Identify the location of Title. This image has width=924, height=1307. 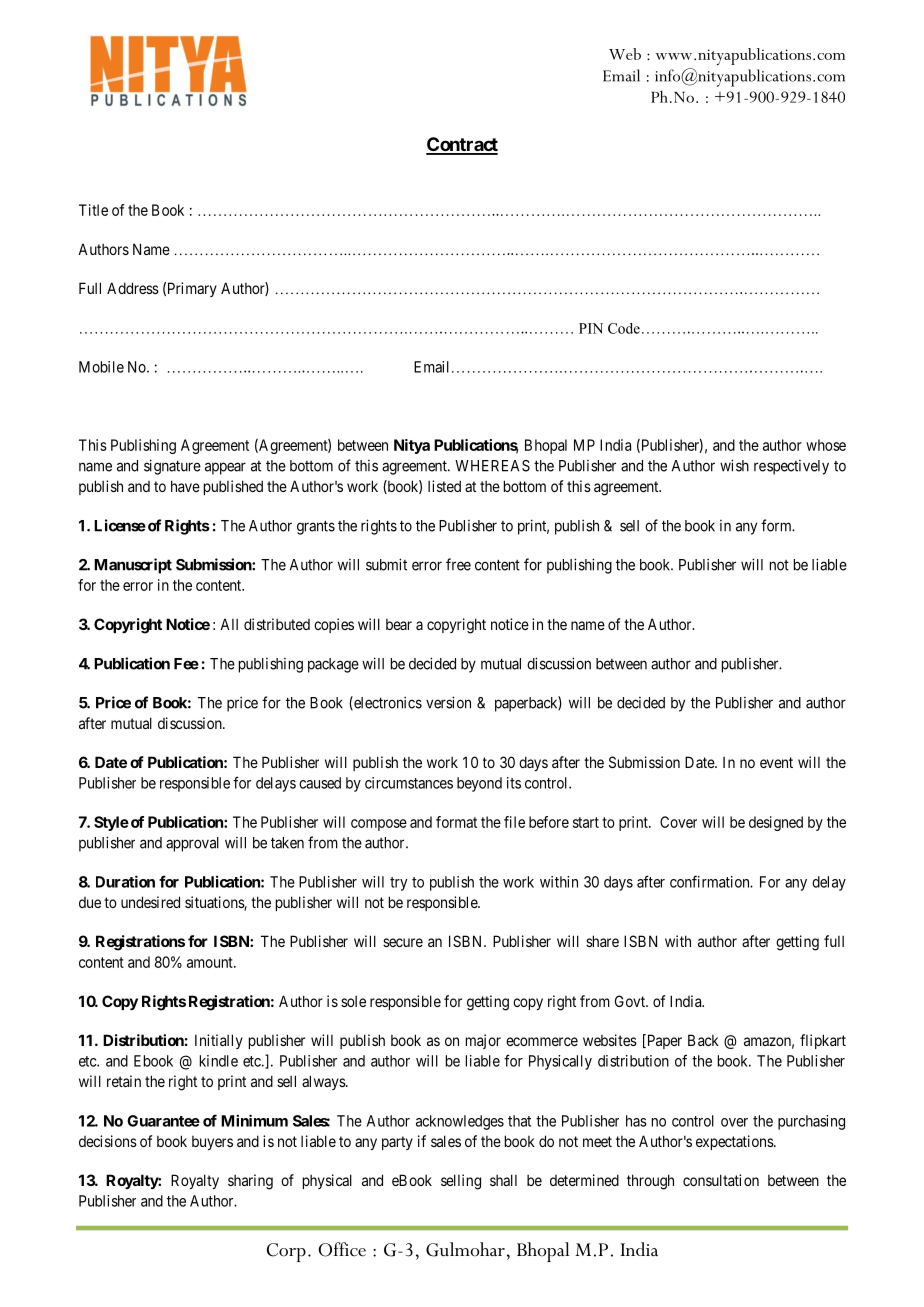
(93, 210).
